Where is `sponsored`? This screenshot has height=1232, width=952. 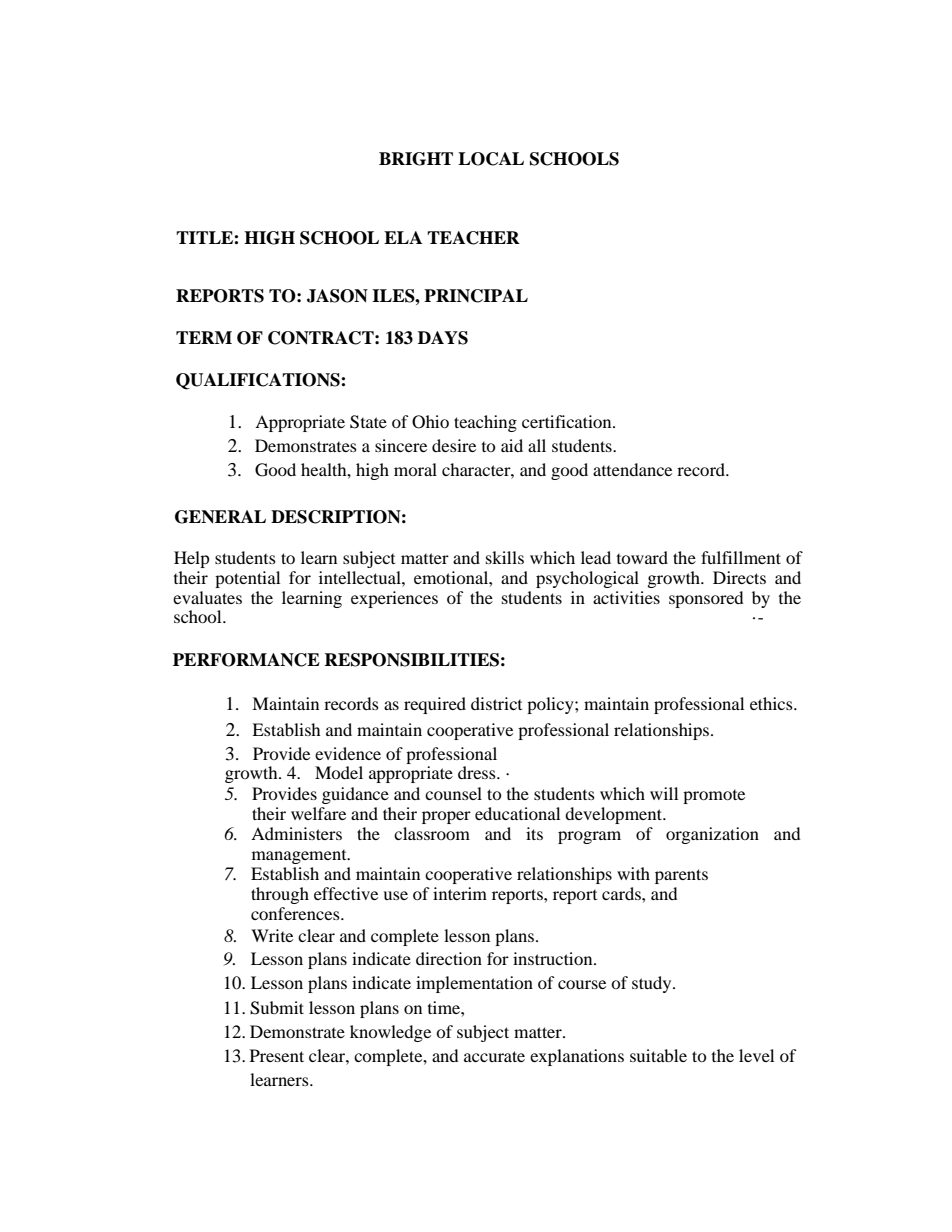
sponsored is located at coordinates (706, 599).
